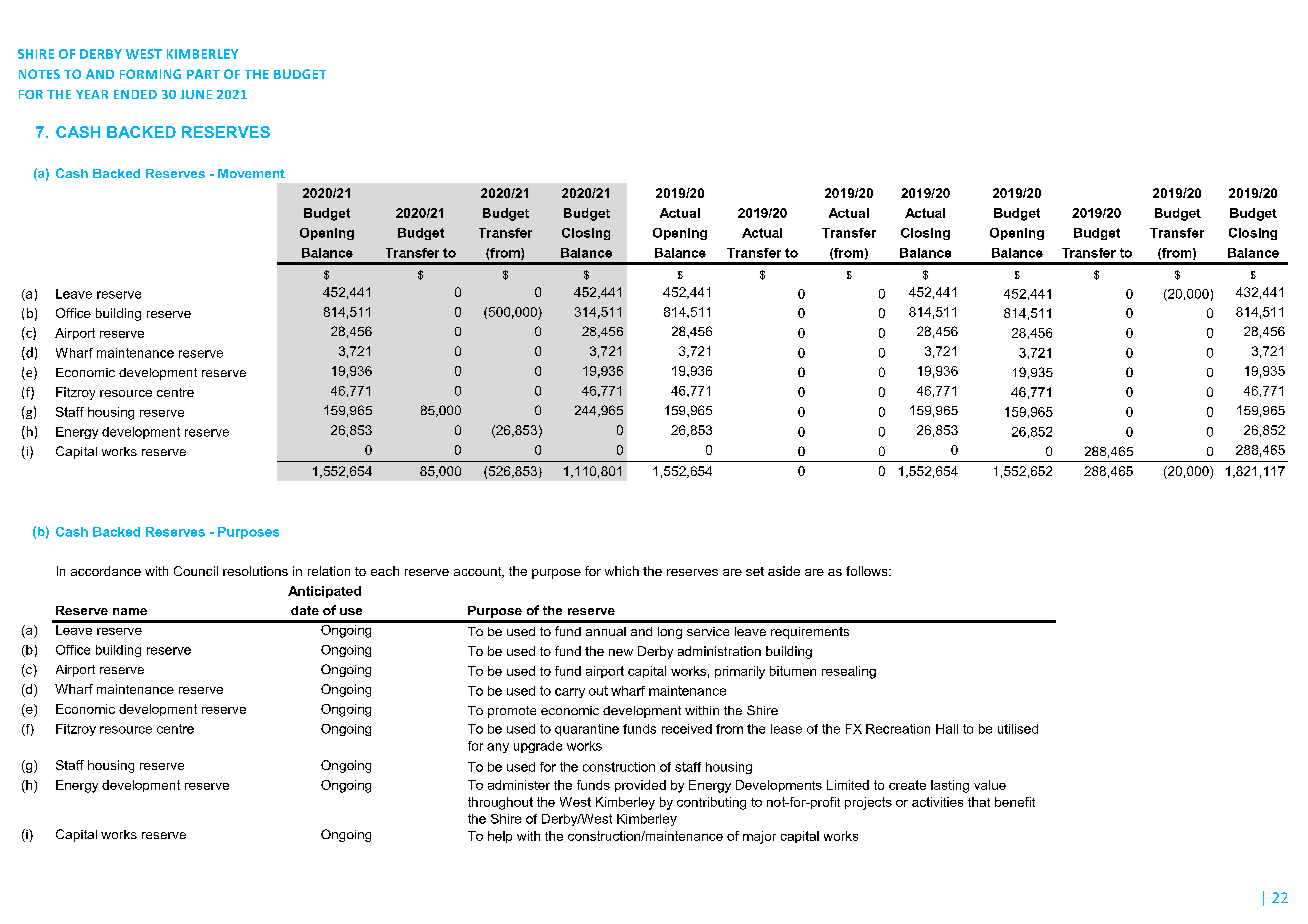 This screenshot has height=924, width=1308. Describe the element at coordinates (196, 571) in the screenshot. I see `Council` at that location.
